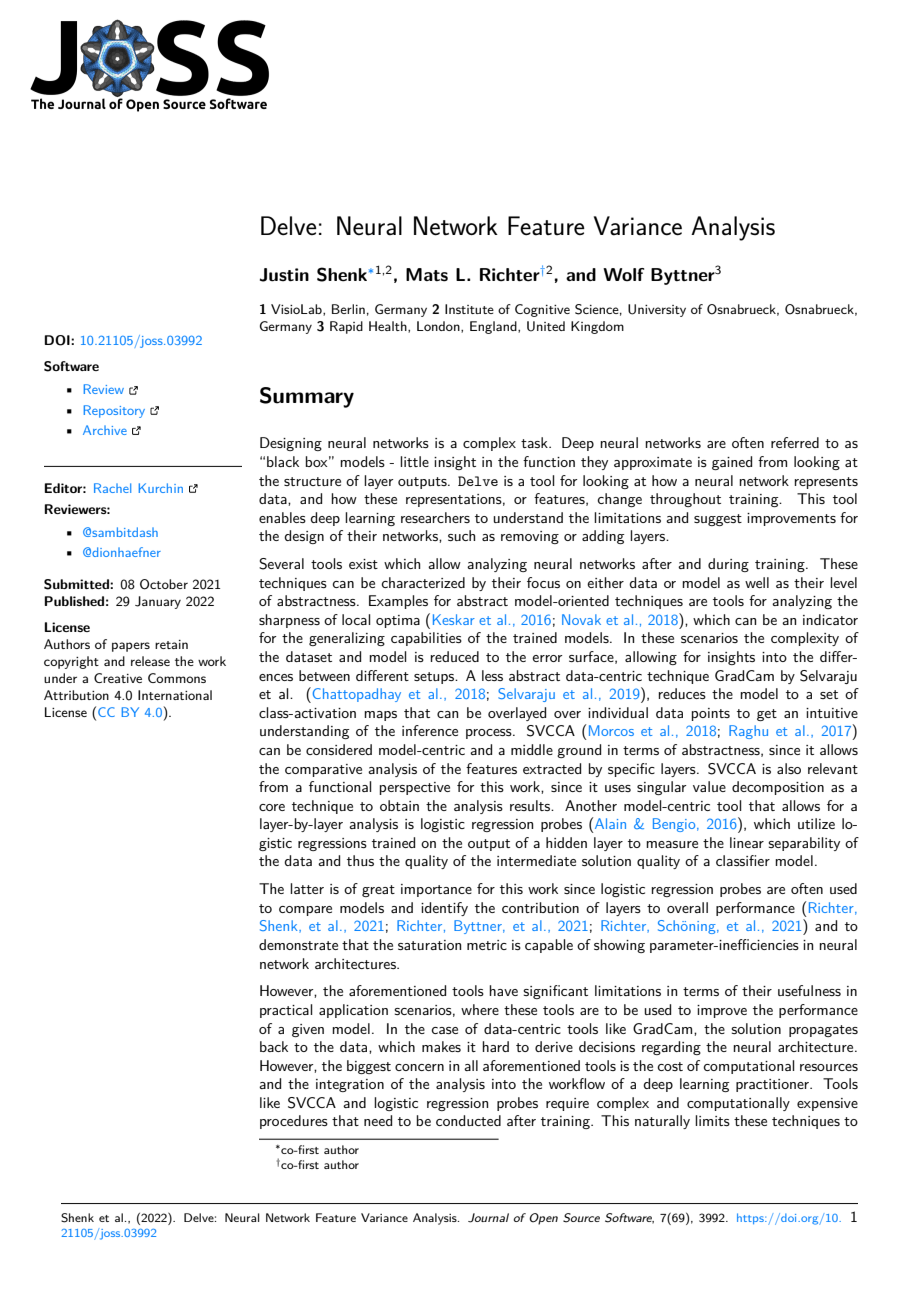 The width and height of the screenshot is (924, 1308). Describe the element at coordinates (469, 309) in the screenshot. I see `Institute` at that location.
